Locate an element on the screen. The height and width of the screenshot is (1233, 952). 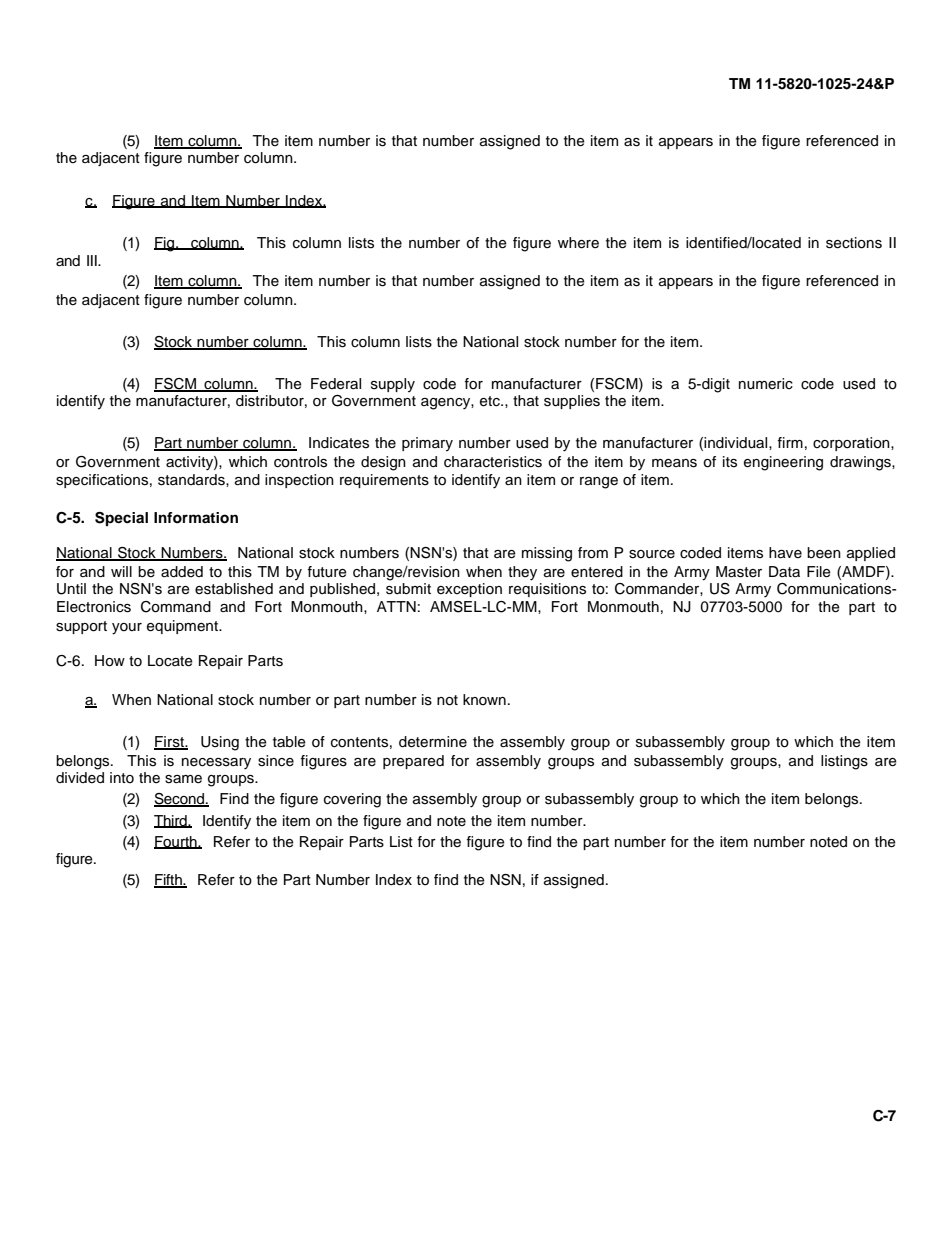
prepared is located at coordinates (413, 762).
